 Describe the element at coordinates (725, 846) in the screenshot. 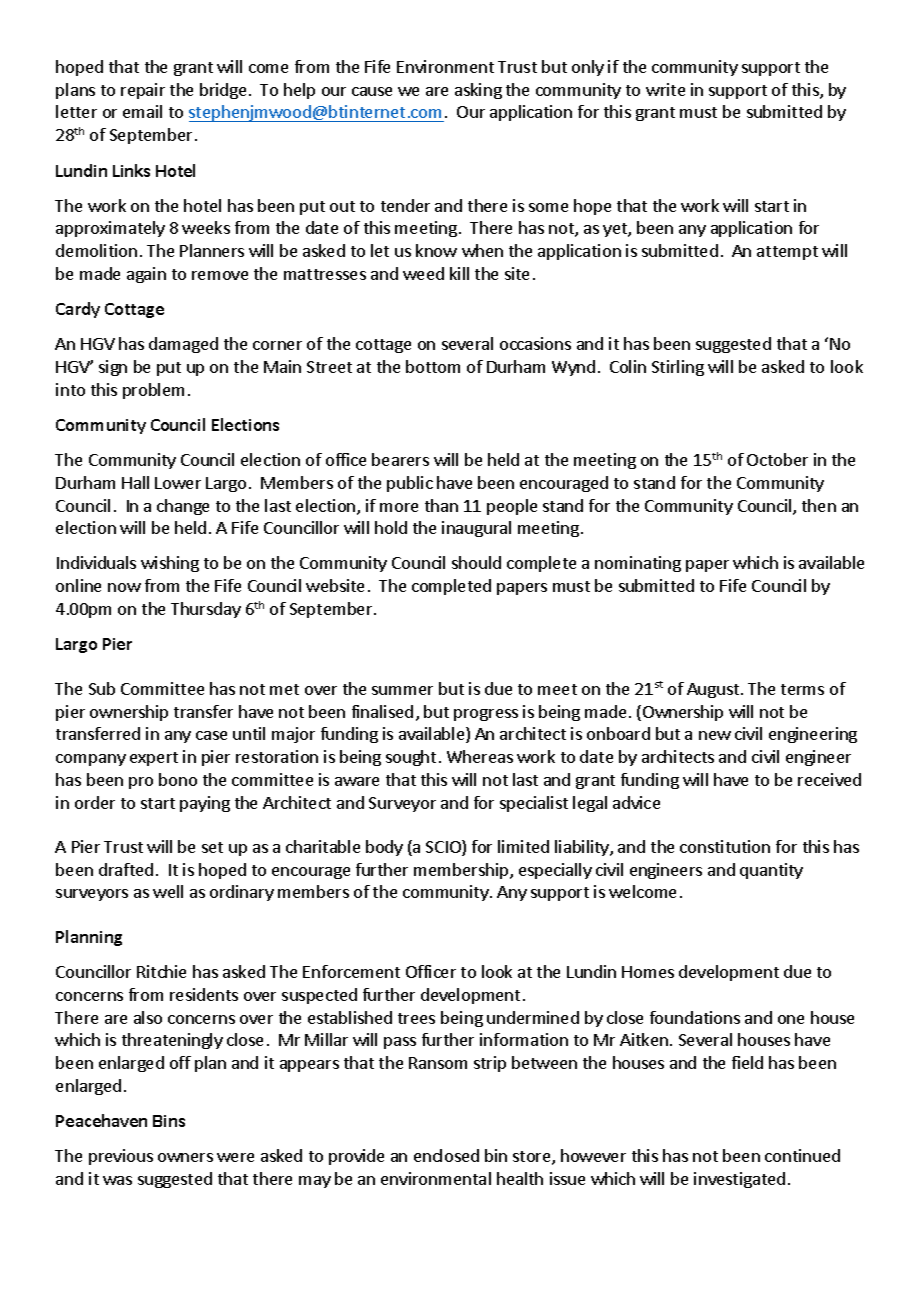

I see `constitution` at that location.
